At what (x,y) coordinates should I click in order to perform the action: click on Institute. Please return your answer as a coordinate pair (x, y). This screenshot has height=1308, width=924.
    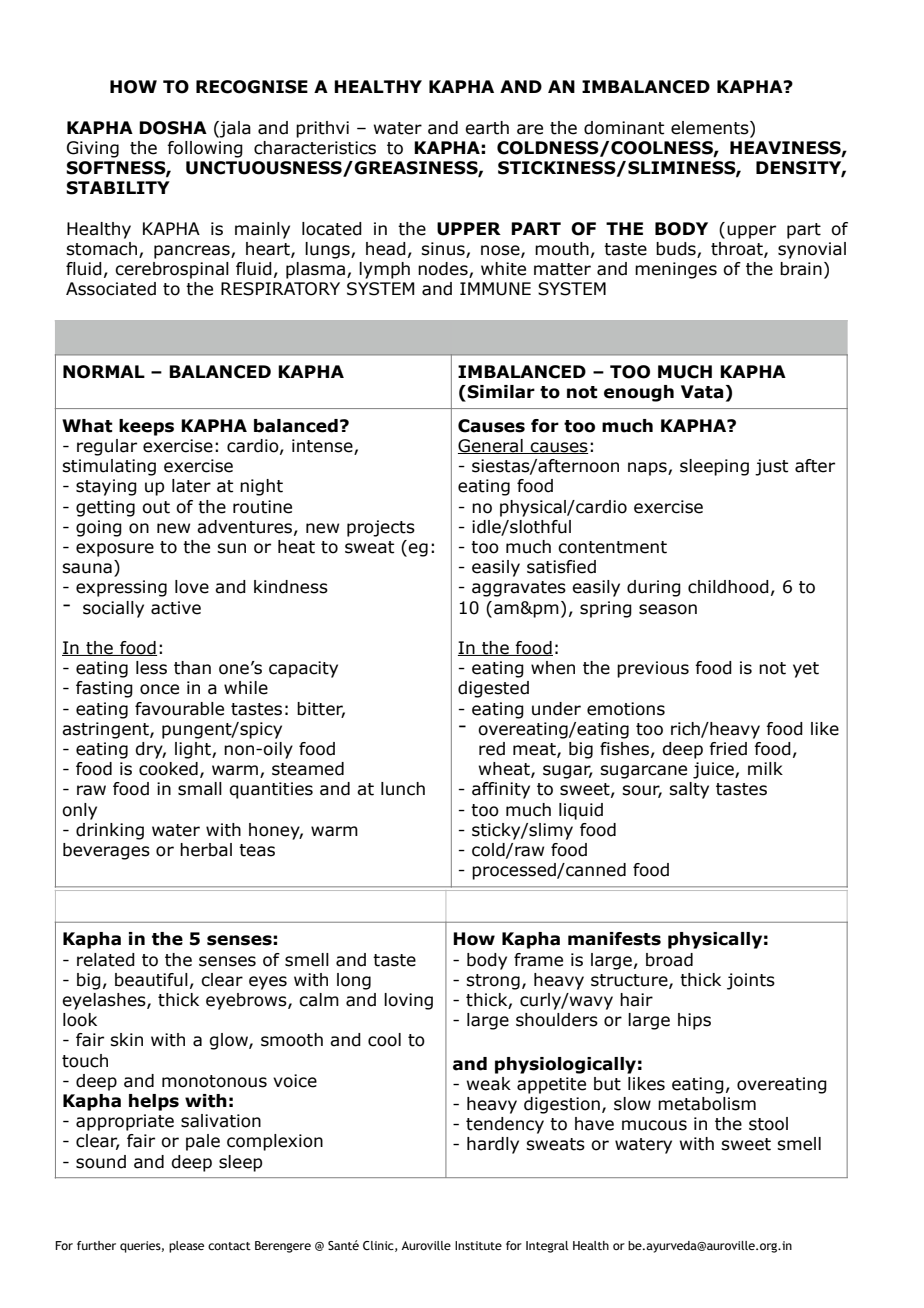
    Looking at the image, I should click on (478, 1245).
